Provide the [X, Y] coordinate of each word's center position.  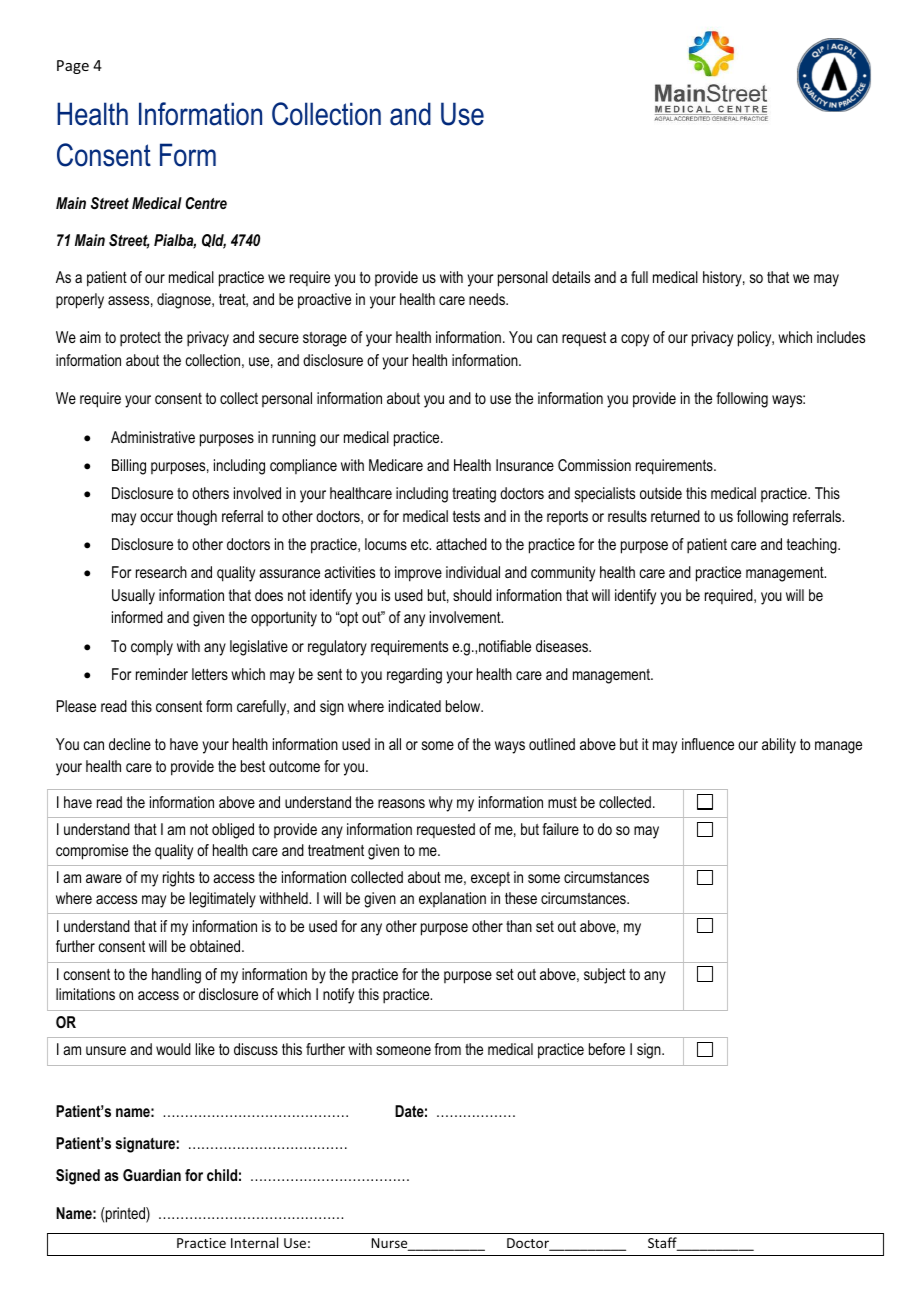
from [447, 1049]
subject [605, 976]
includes [841, 337]
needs [488, 299]
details [571, 277]
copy [635, 340]
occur [156, 517]
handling [176, 976]
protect [140, 339]
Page [73, 67]
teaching [813, 546]
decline [130, 744]
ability [779, 746]
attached [461, 544]
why [441, 804]
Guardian [152, 1175]
